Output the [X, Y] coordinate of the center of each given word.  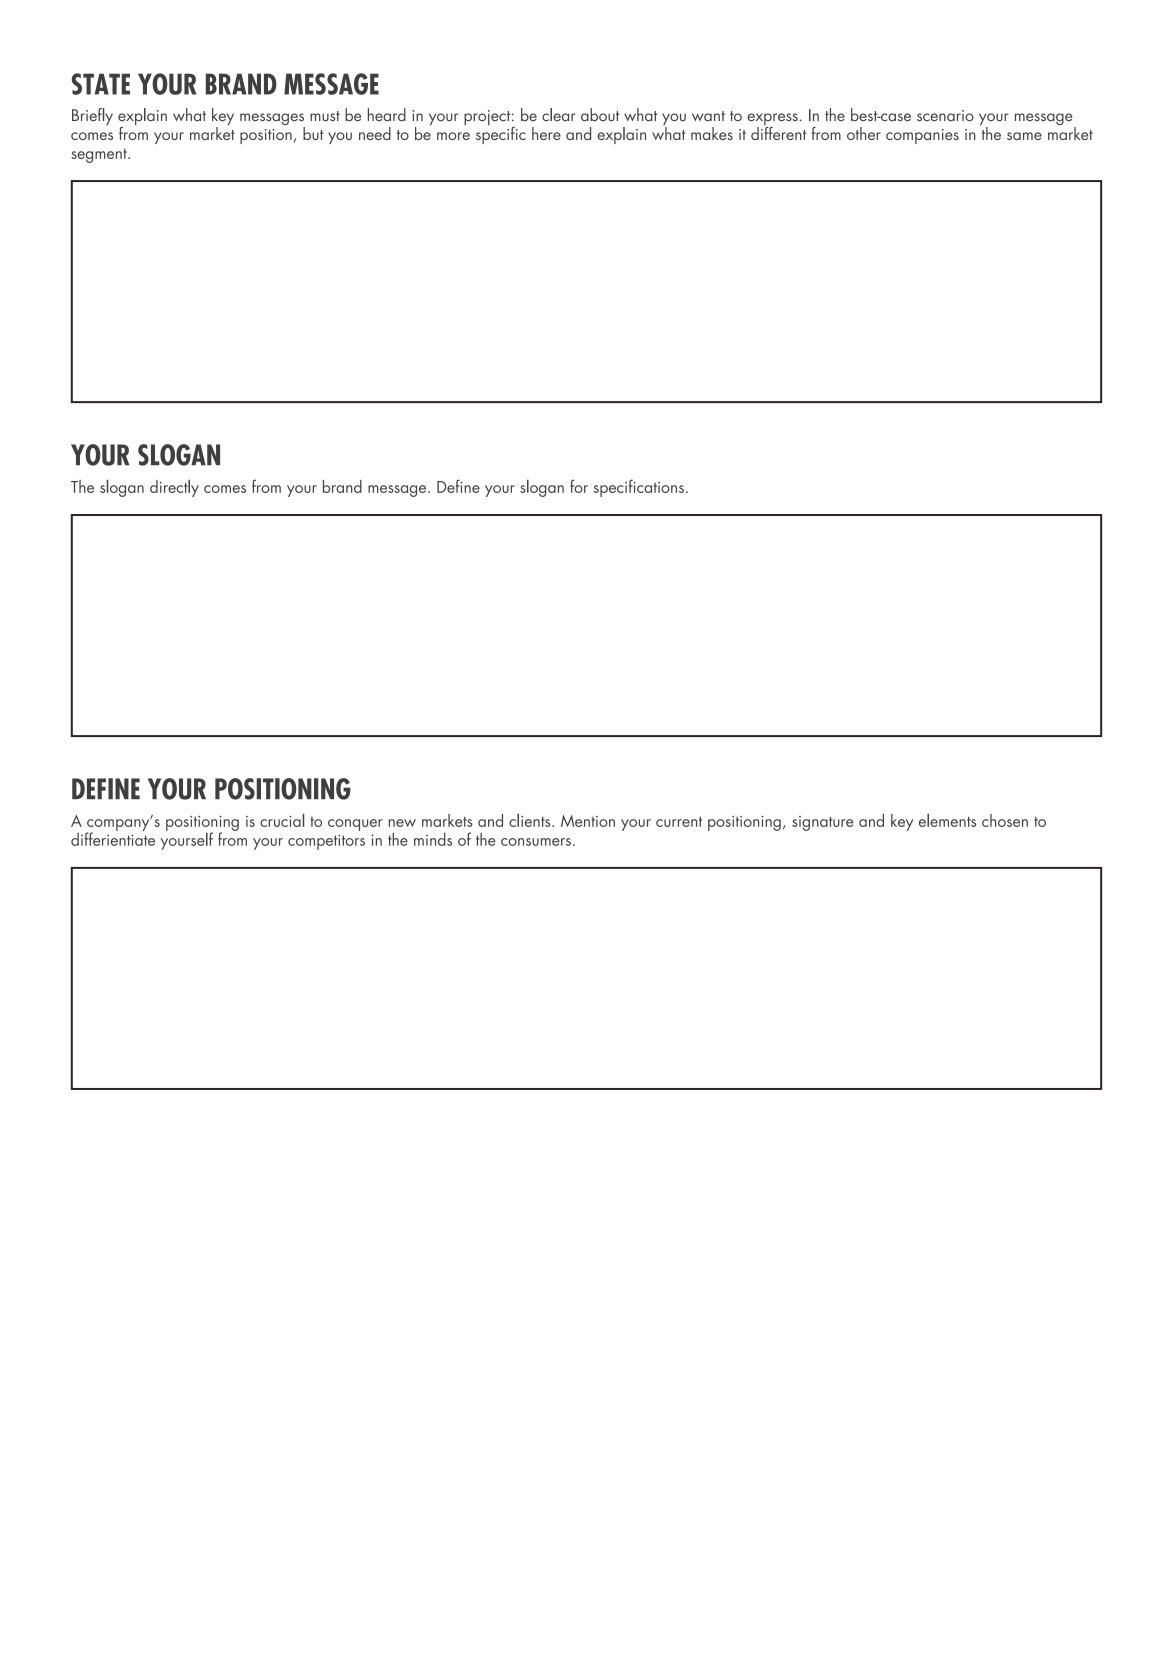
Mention [588, 821]
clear [558, 115]
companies [922, 136]
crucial [282, 820]
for [579, 486]
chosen [1005, 820]
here [546, 133]
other [864, 133]
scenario [945, 116]
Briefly [92, 116]
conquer [355, 825]
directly [174, 488]
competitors [326, 842]
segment [100, 156]
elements [947, 820]
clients [531, 820]
